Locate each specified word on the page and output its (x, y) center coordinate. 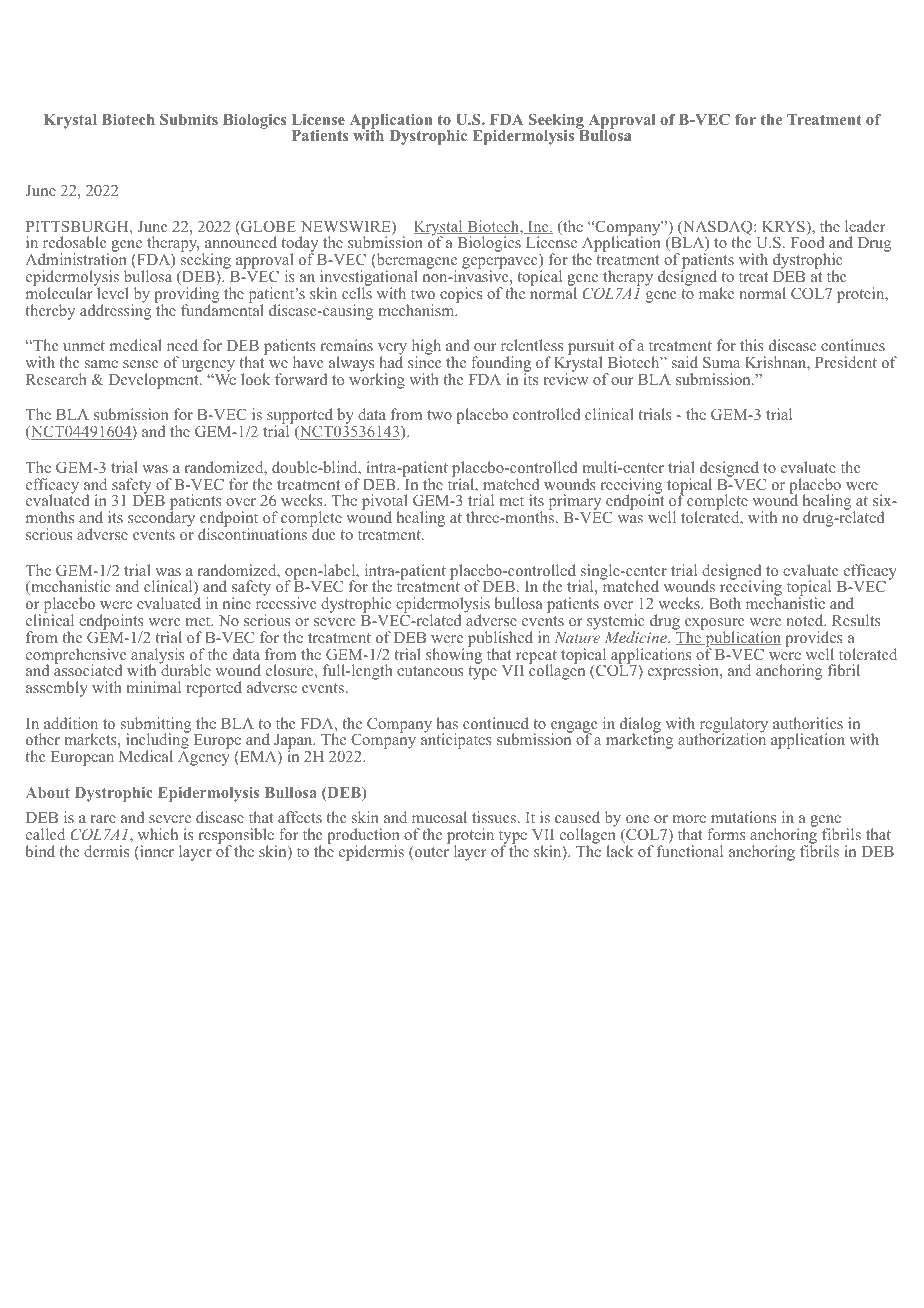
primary (575, 503)
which (158, 834)
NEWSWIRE (347, 227)
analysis (158, 657)
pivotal (385, 503)
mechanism (417, 310)
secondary (161, 518)
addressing (115, 311)
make (716, 293)
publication (742, 639)
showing (454, 655)
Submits (189, 119)
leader (865, 226)
